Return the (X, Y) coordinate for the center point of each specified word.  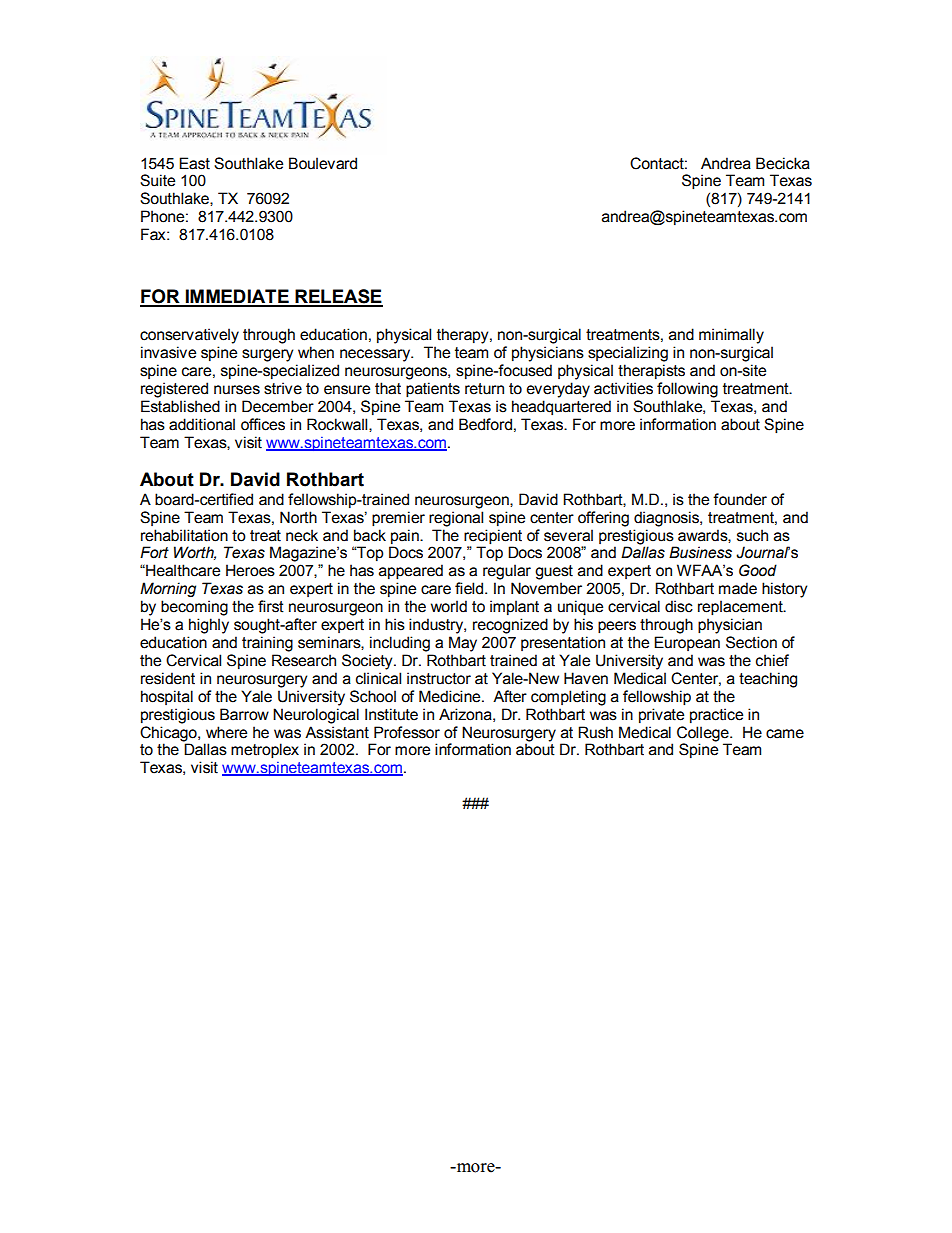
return (484, 389)
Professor (407, 732)
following (687, 390)
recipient (493, 537)
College (704, 734)
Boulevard (323, 163)
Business (700, 552)
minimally (731, 336)
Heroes (250, 570)
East (194, 163)
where (226, 732)
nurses (237, 390)
